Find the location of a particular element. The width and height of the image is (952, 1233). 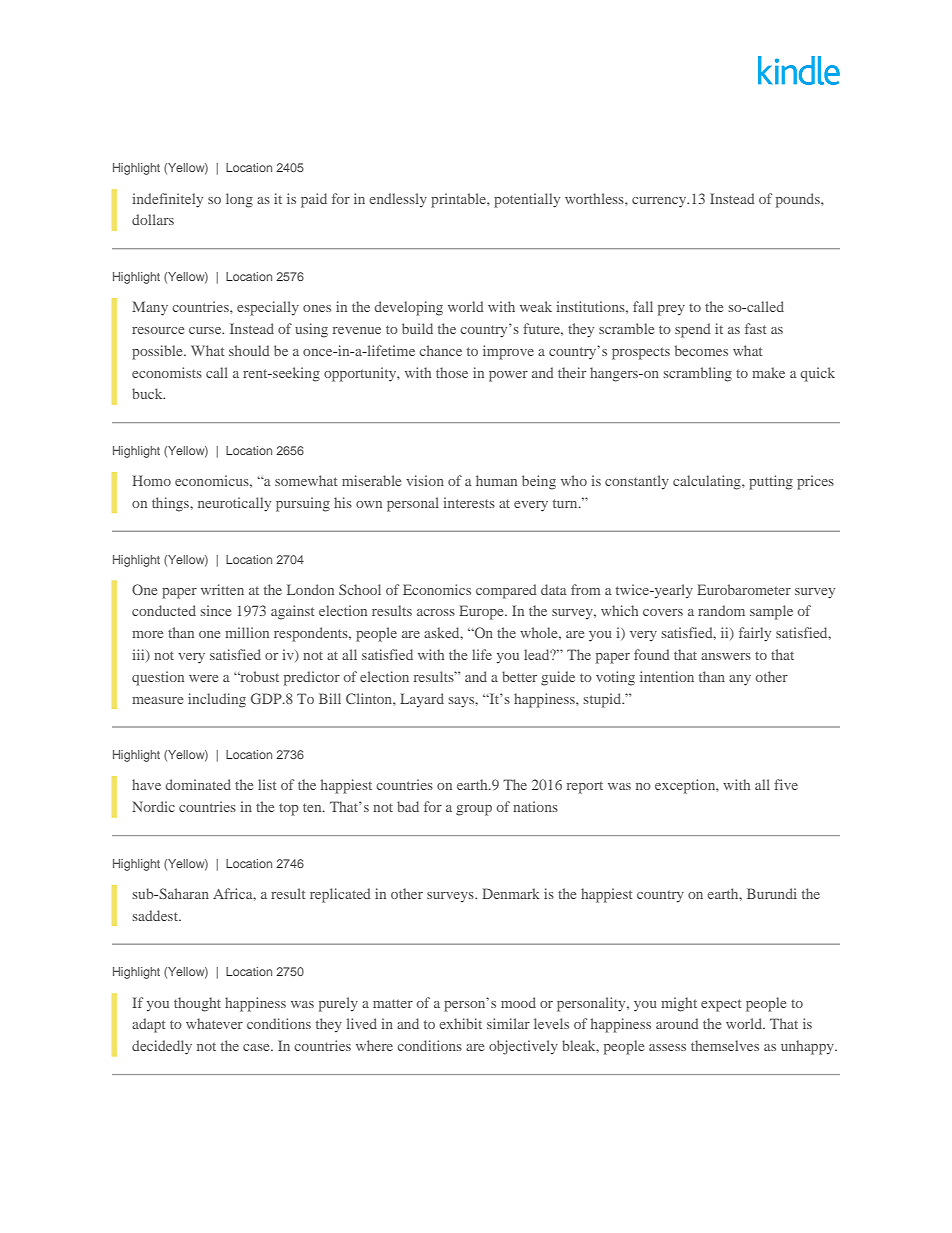

buck is located at coordinates (148, 393).
